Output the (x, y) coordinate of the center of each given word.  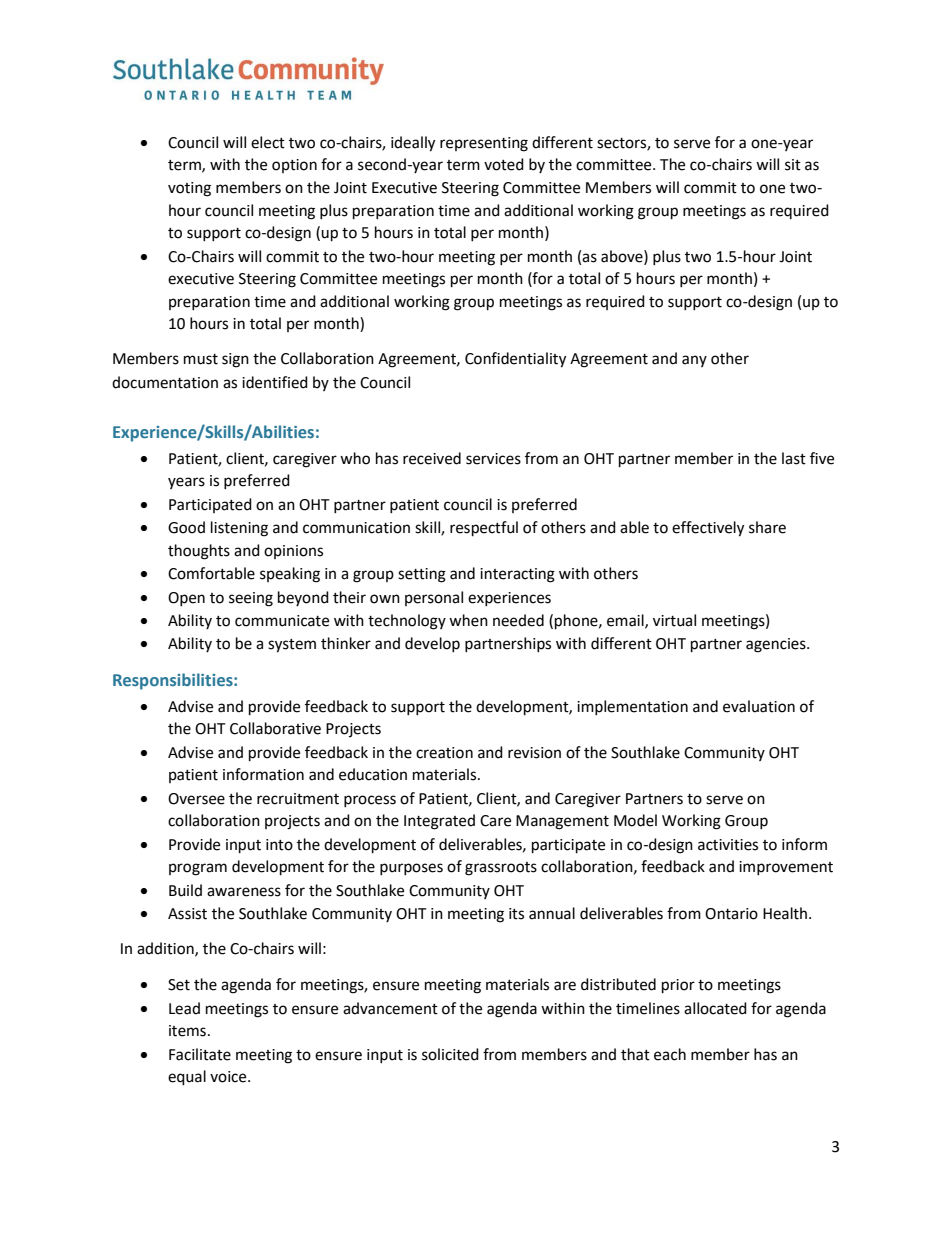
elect (268, 142)
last (794, 458)
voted (504, 164)
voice (229, 1077)
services (493, 459)
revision (534, 753)
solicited (450, 1054)
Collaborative (275, 728)
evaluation (759, 706)
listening (239, 529)
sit (793, 165)
